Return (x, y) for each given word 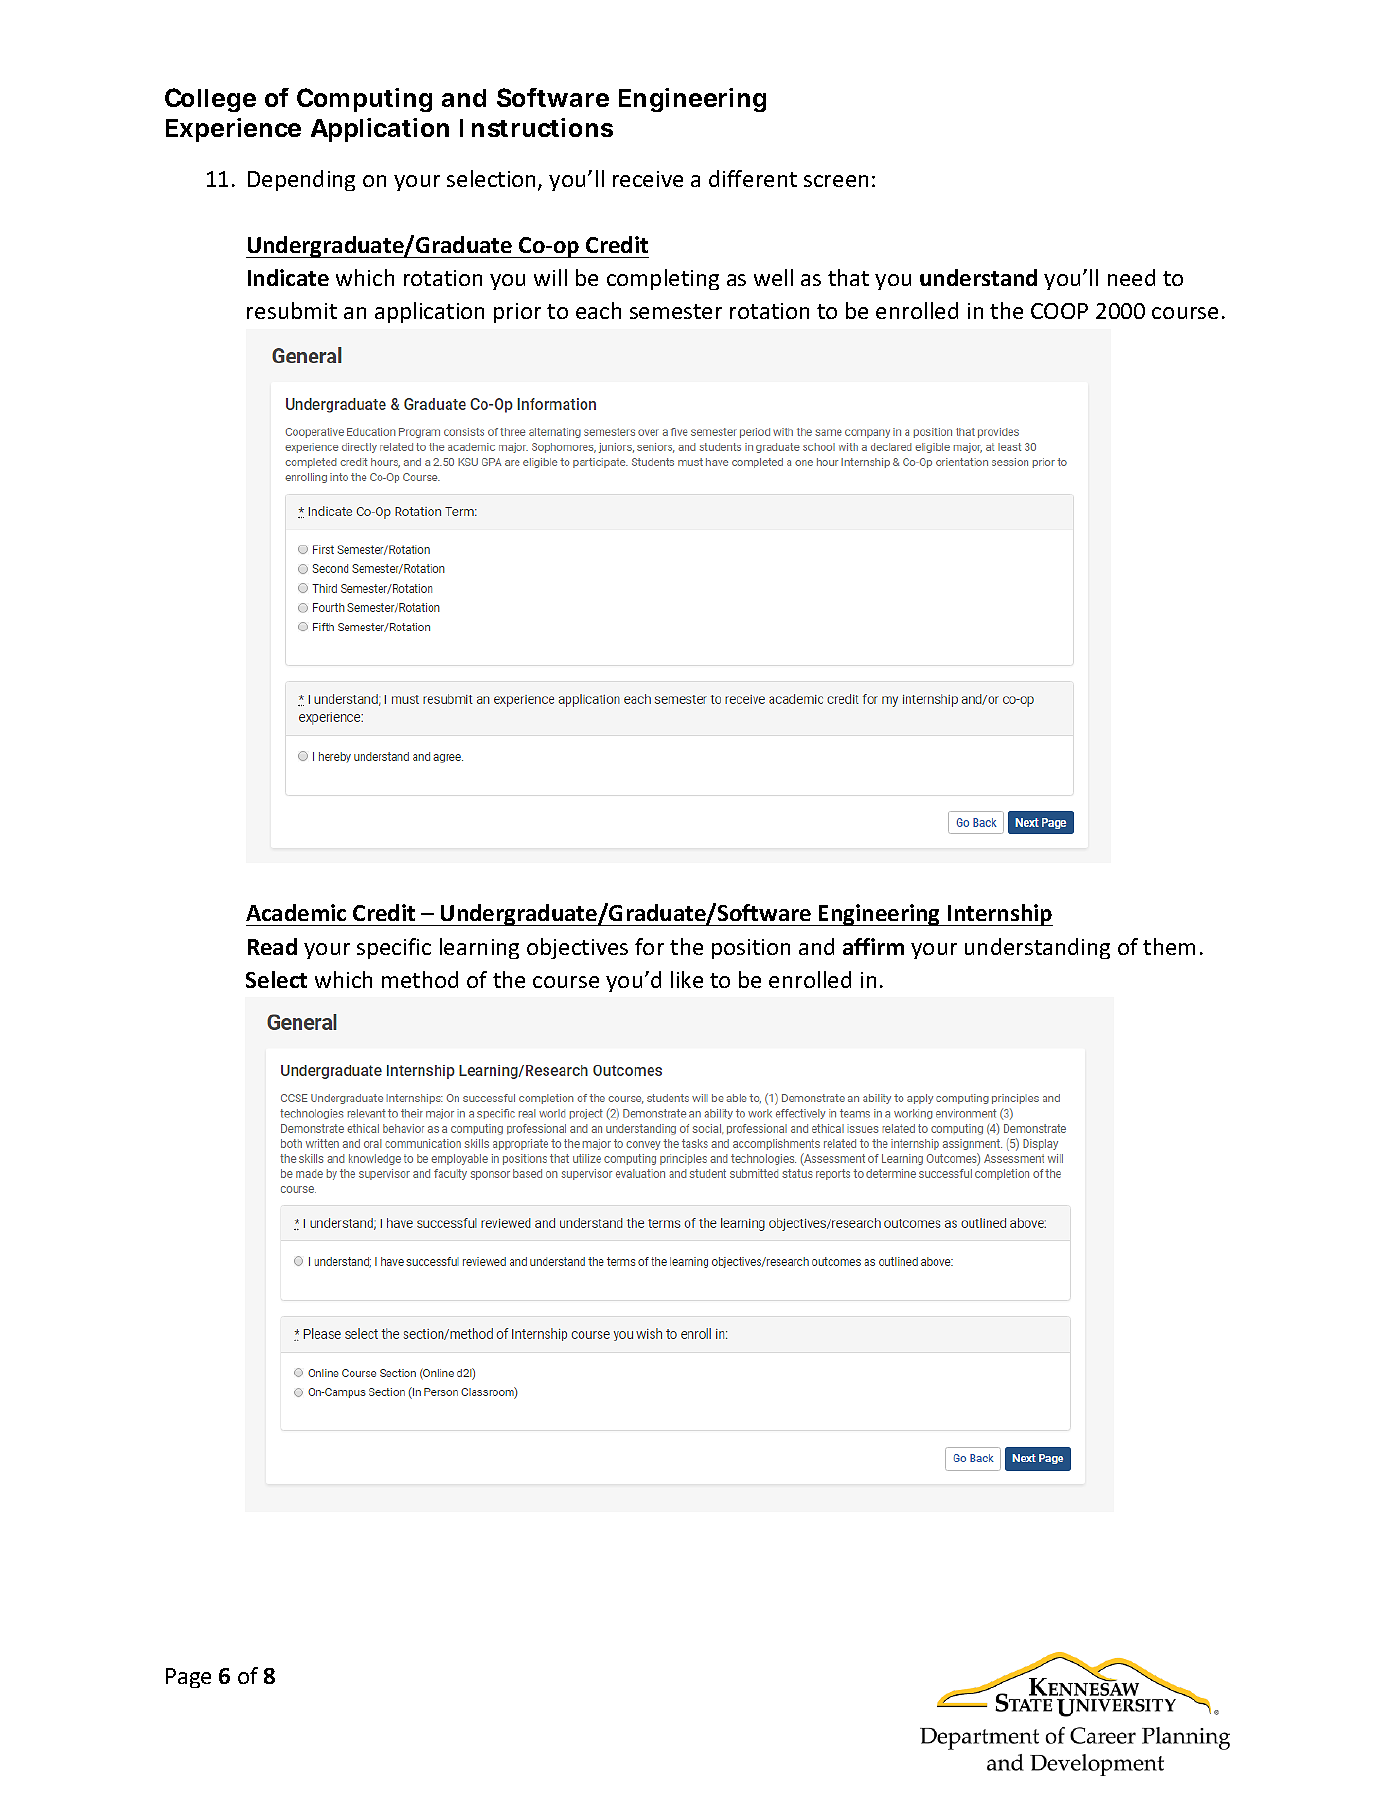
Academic (296, 912)
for (649, 946)
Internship (999, 915)
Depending (301, 180)
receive (648, 179)
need (1131, 277)
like (687, 979)
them (1169, 946)
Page (188, 1678)
